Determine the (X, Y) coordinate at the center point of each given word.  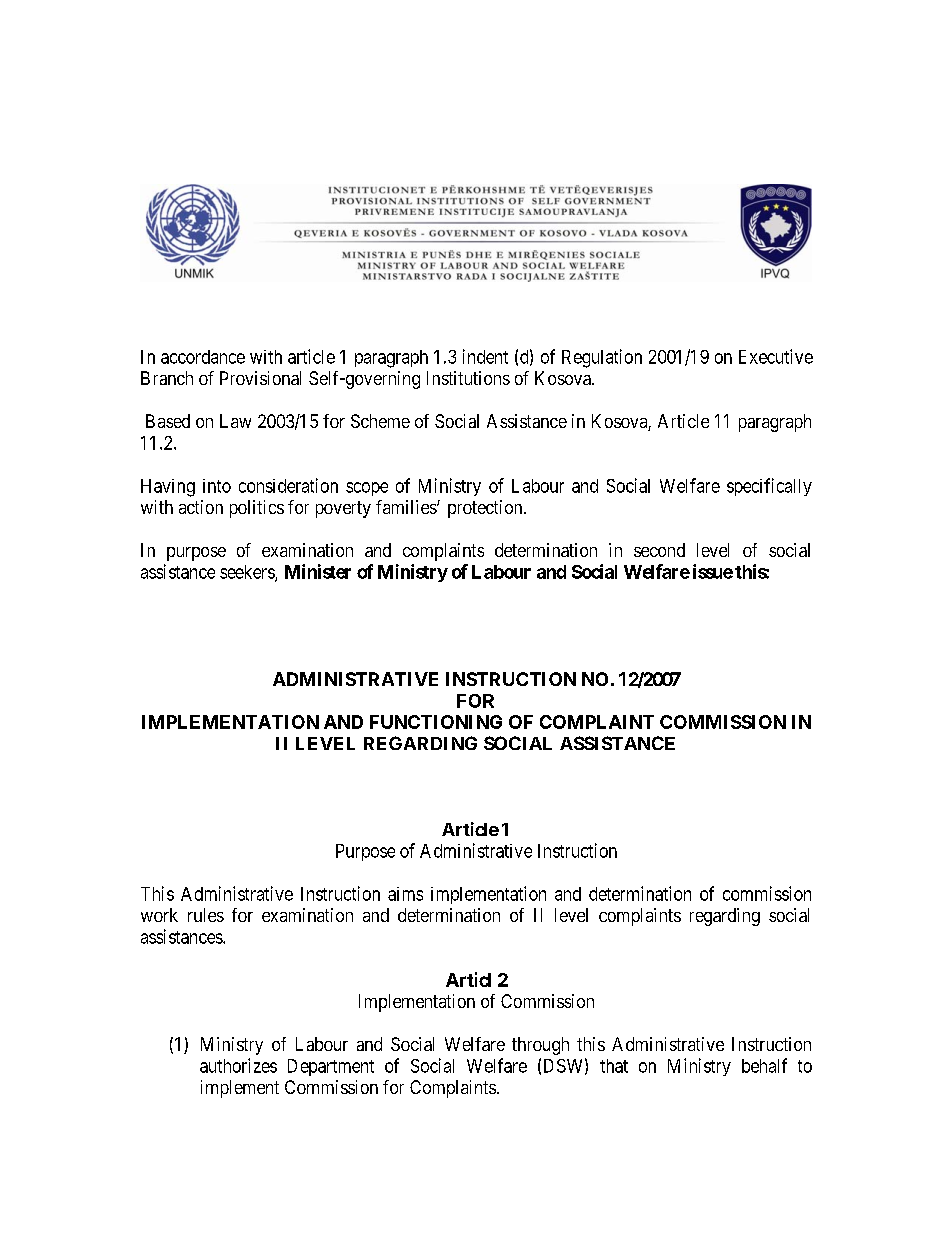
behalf (764, 1065)
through (540, 1046)
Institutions (468, 378)
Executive (776, 356)
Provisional (260, 378)
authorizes (238, 1065)
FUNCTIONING (436, 722)
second (659, 550)
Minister (318, 571)
